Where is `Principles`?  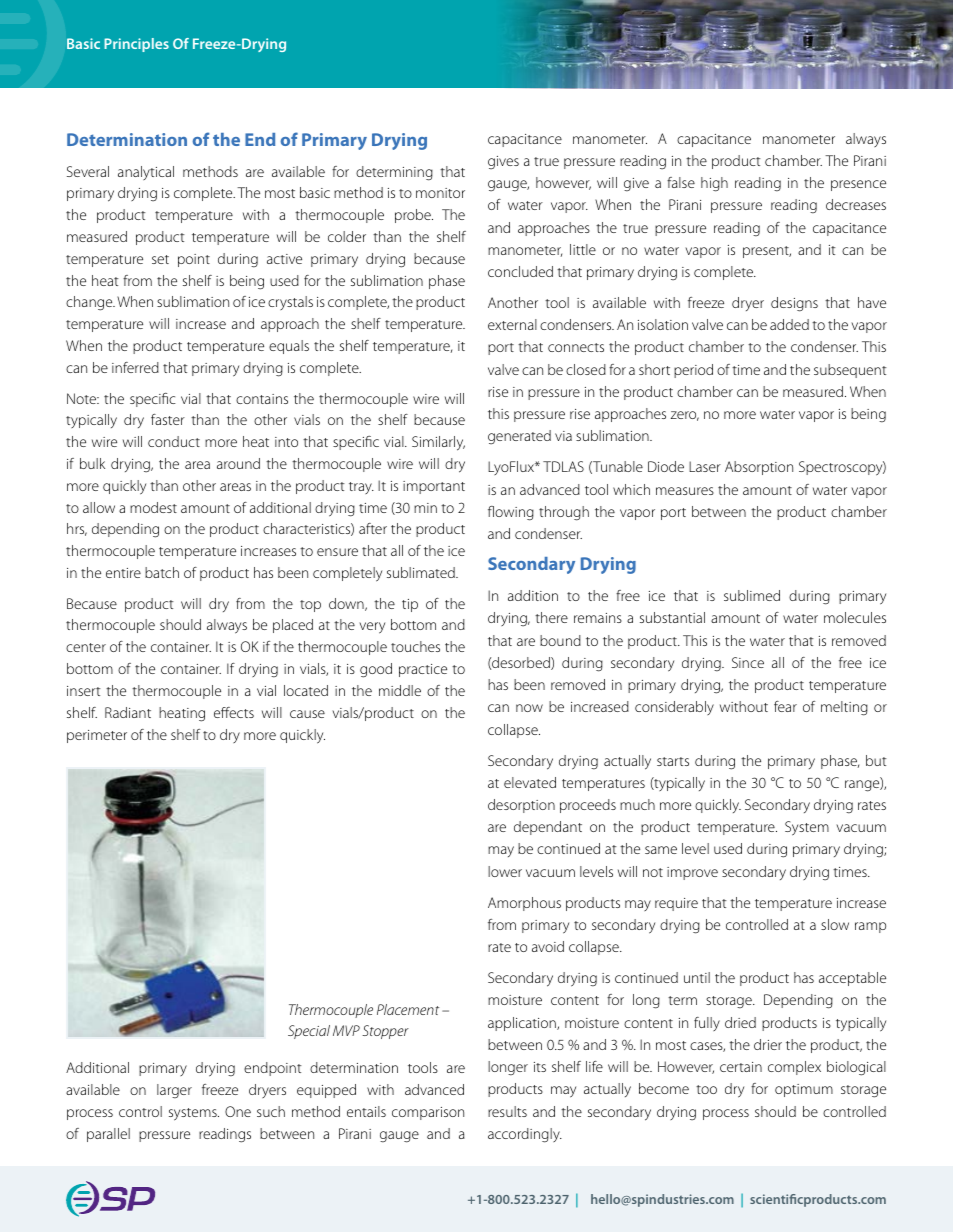 Principles is located at coordinates (136, 45).
